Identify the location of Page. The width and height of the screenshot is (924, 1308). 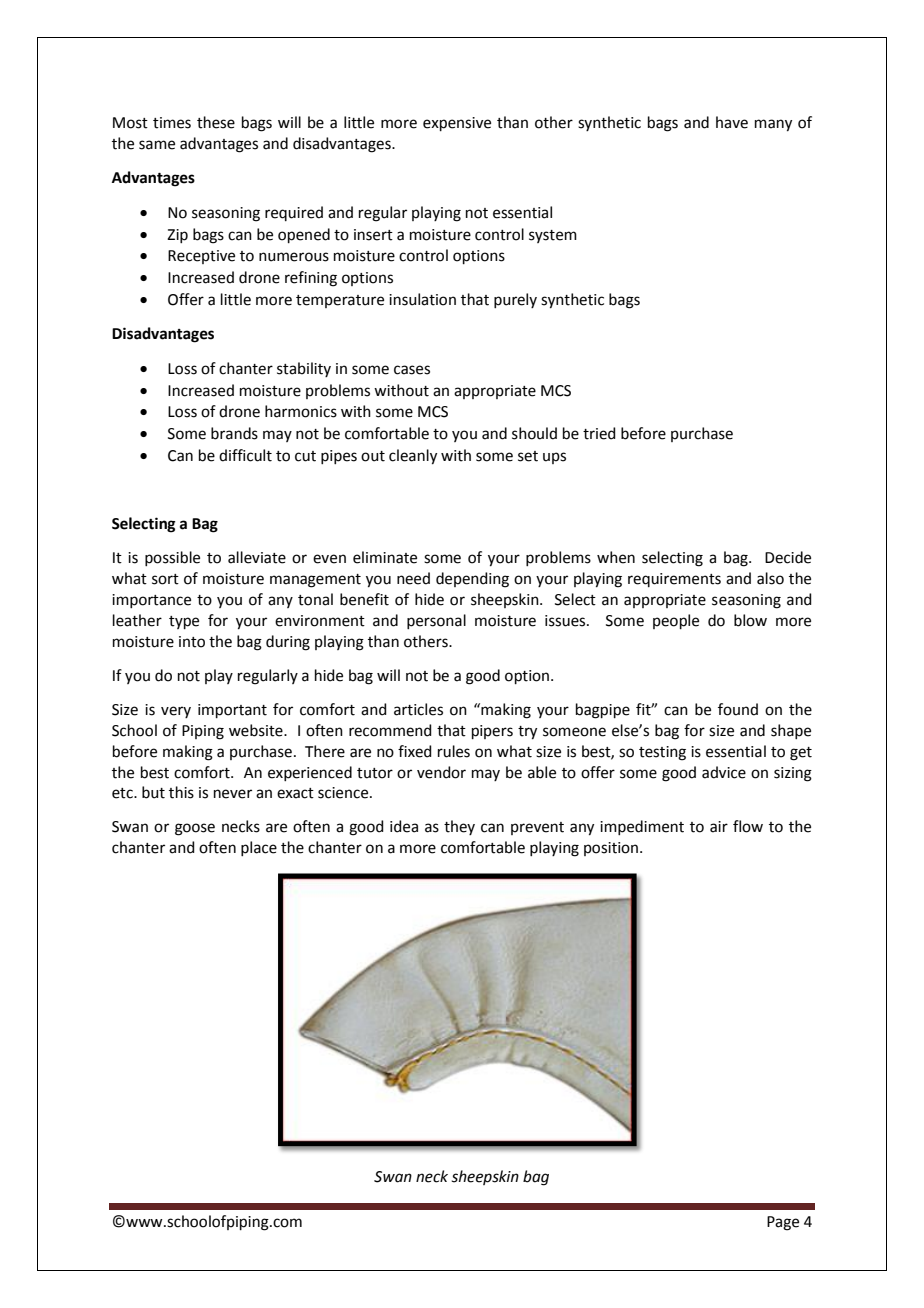
(783, 1223).
